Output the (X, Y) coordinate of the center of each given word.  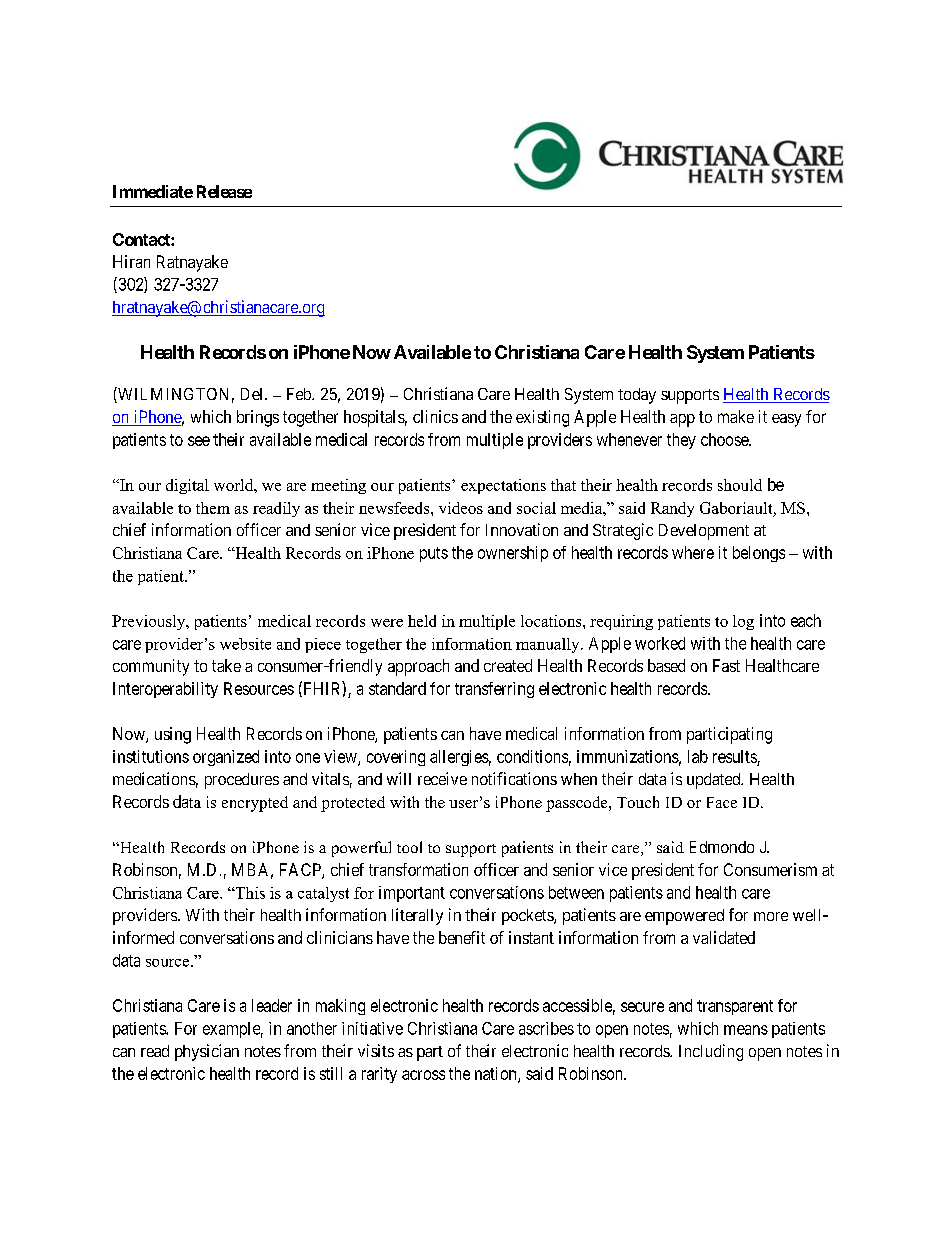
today (637, 396)
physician (207, 1052)
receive (442, 778)
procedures (242, 781)
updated (715, 781)
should (740, 485)
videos (461, 508)
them (213, 508)
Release (224, 191)
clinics (435, 416)
